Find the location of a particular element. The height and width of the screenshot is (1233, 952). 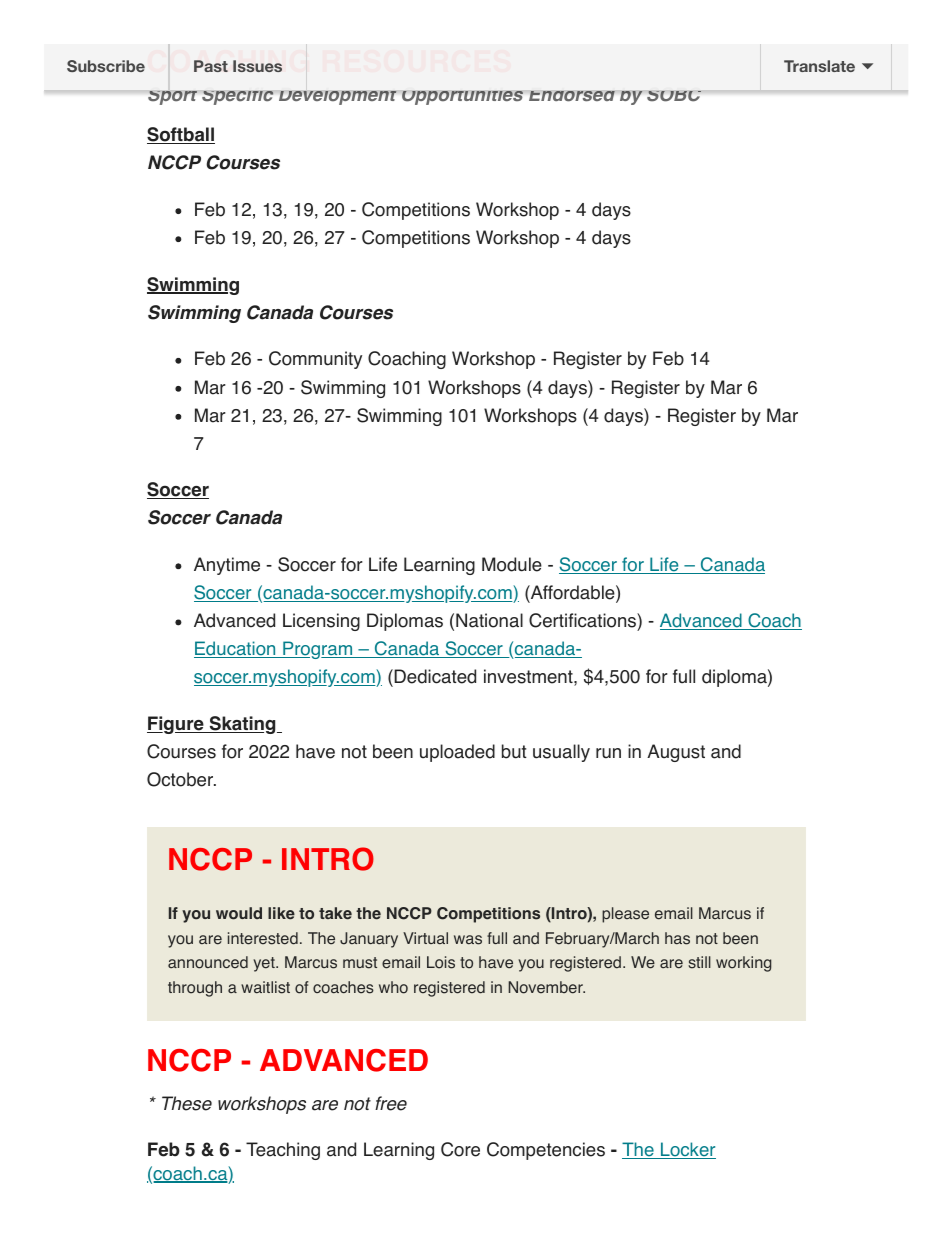

National is located at coordinates (489, 620).
